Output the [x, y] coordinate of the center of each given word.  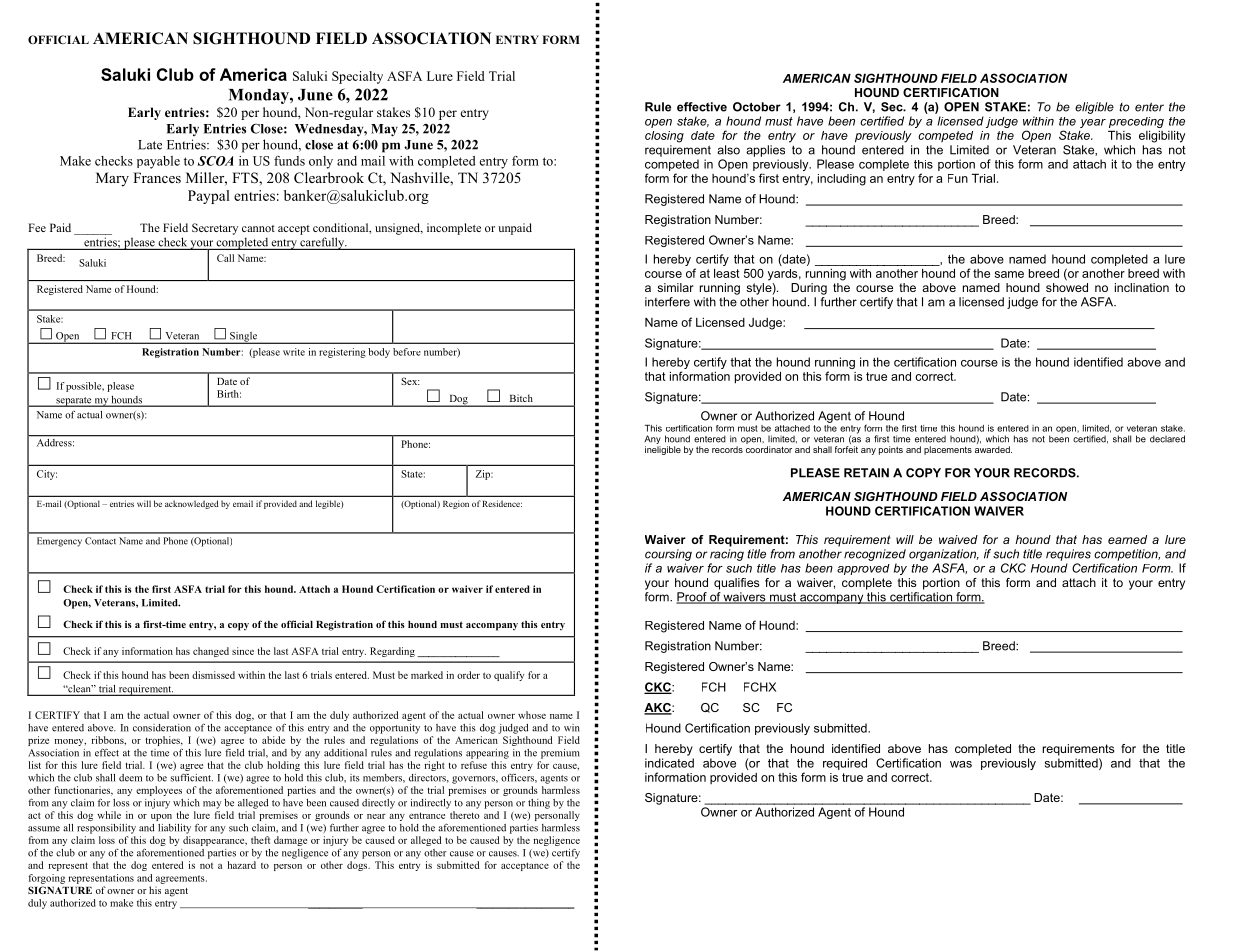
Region [456, 504]
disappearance [215, 841]
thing [539, 804]
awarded [993, 449]
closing [664, 137]
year [1093, 123]
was [961, 764]
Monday [260, 96]
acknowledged [191, 504]
